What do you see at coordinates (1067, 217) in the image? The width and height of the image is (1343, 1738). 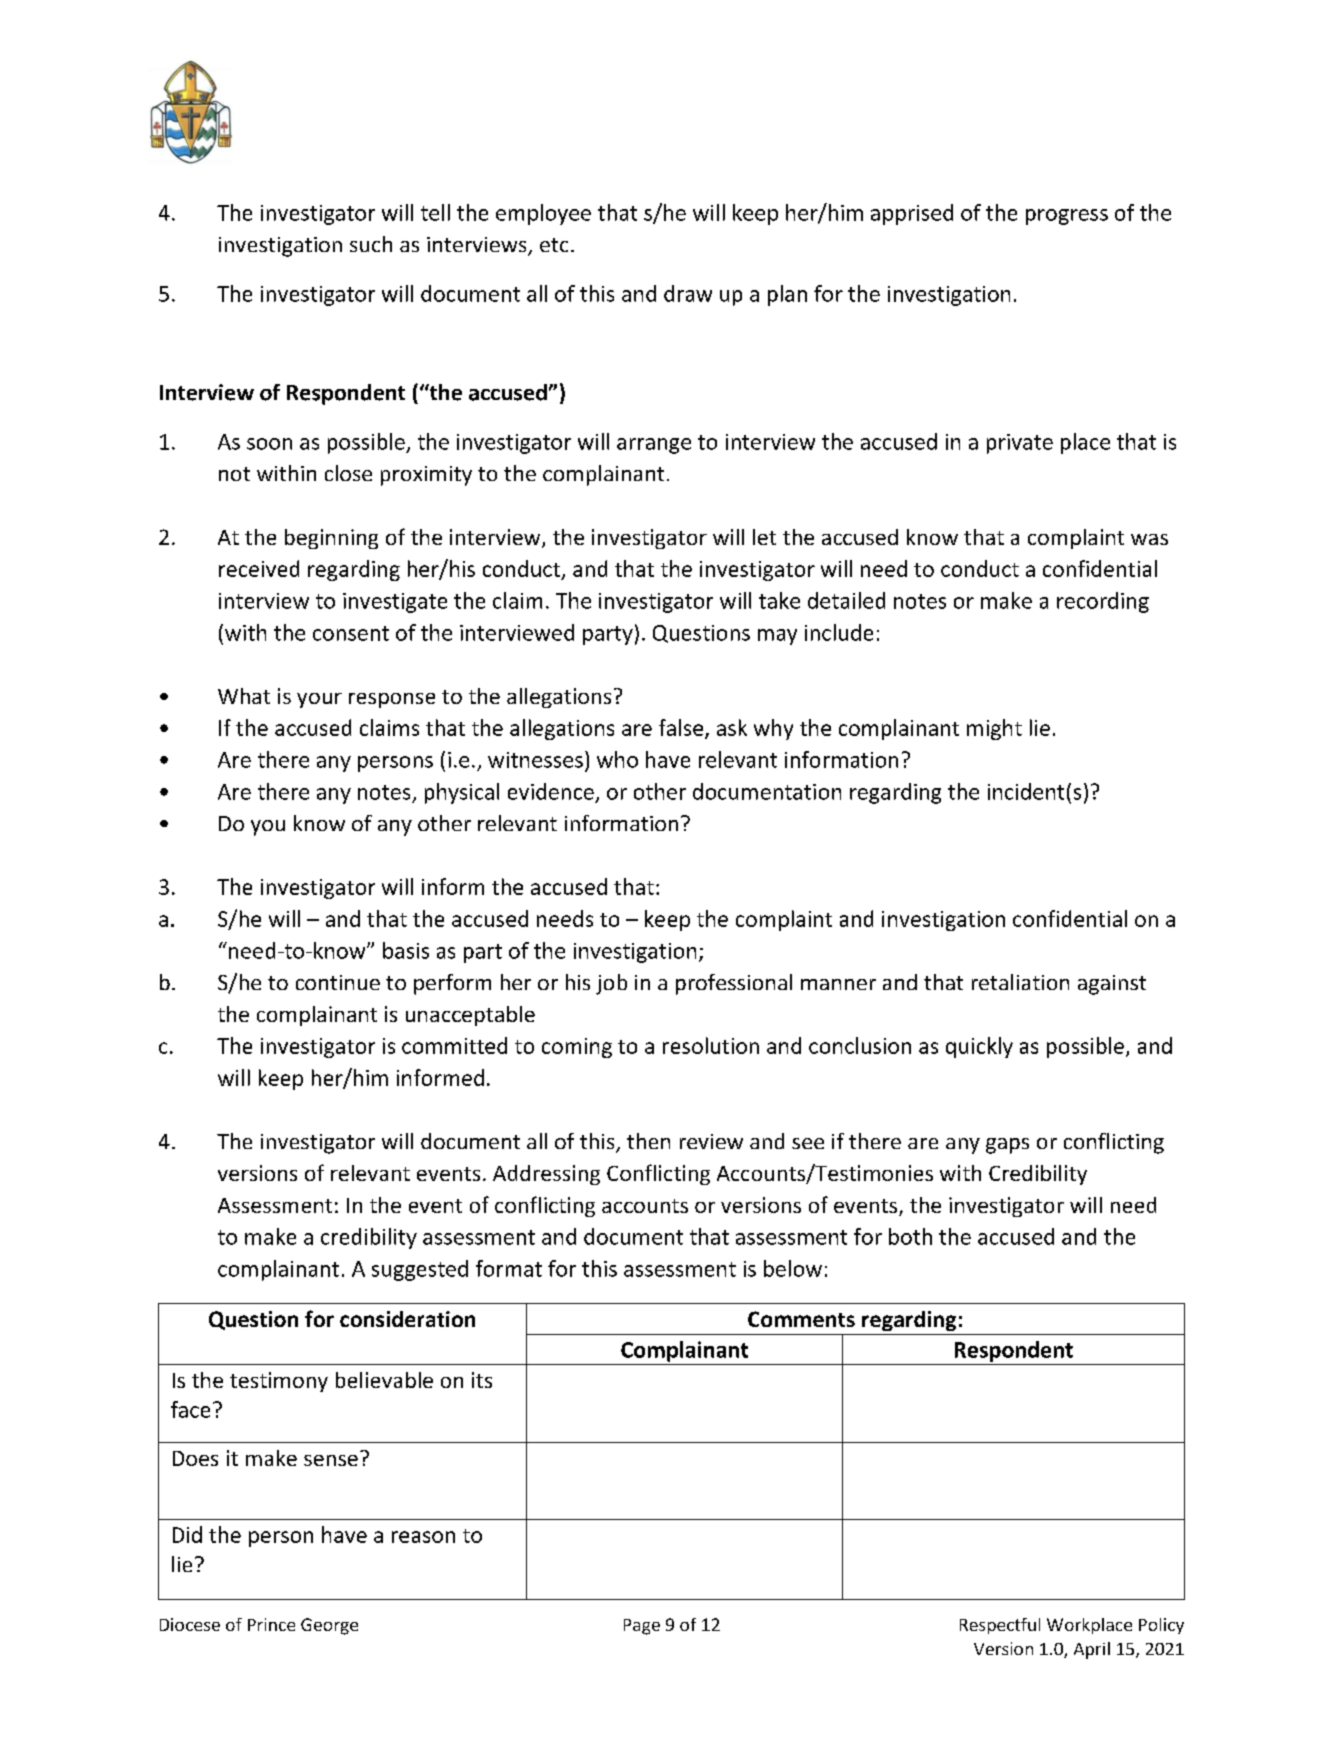 I see `progress` at bounding box center [1067, 217].
